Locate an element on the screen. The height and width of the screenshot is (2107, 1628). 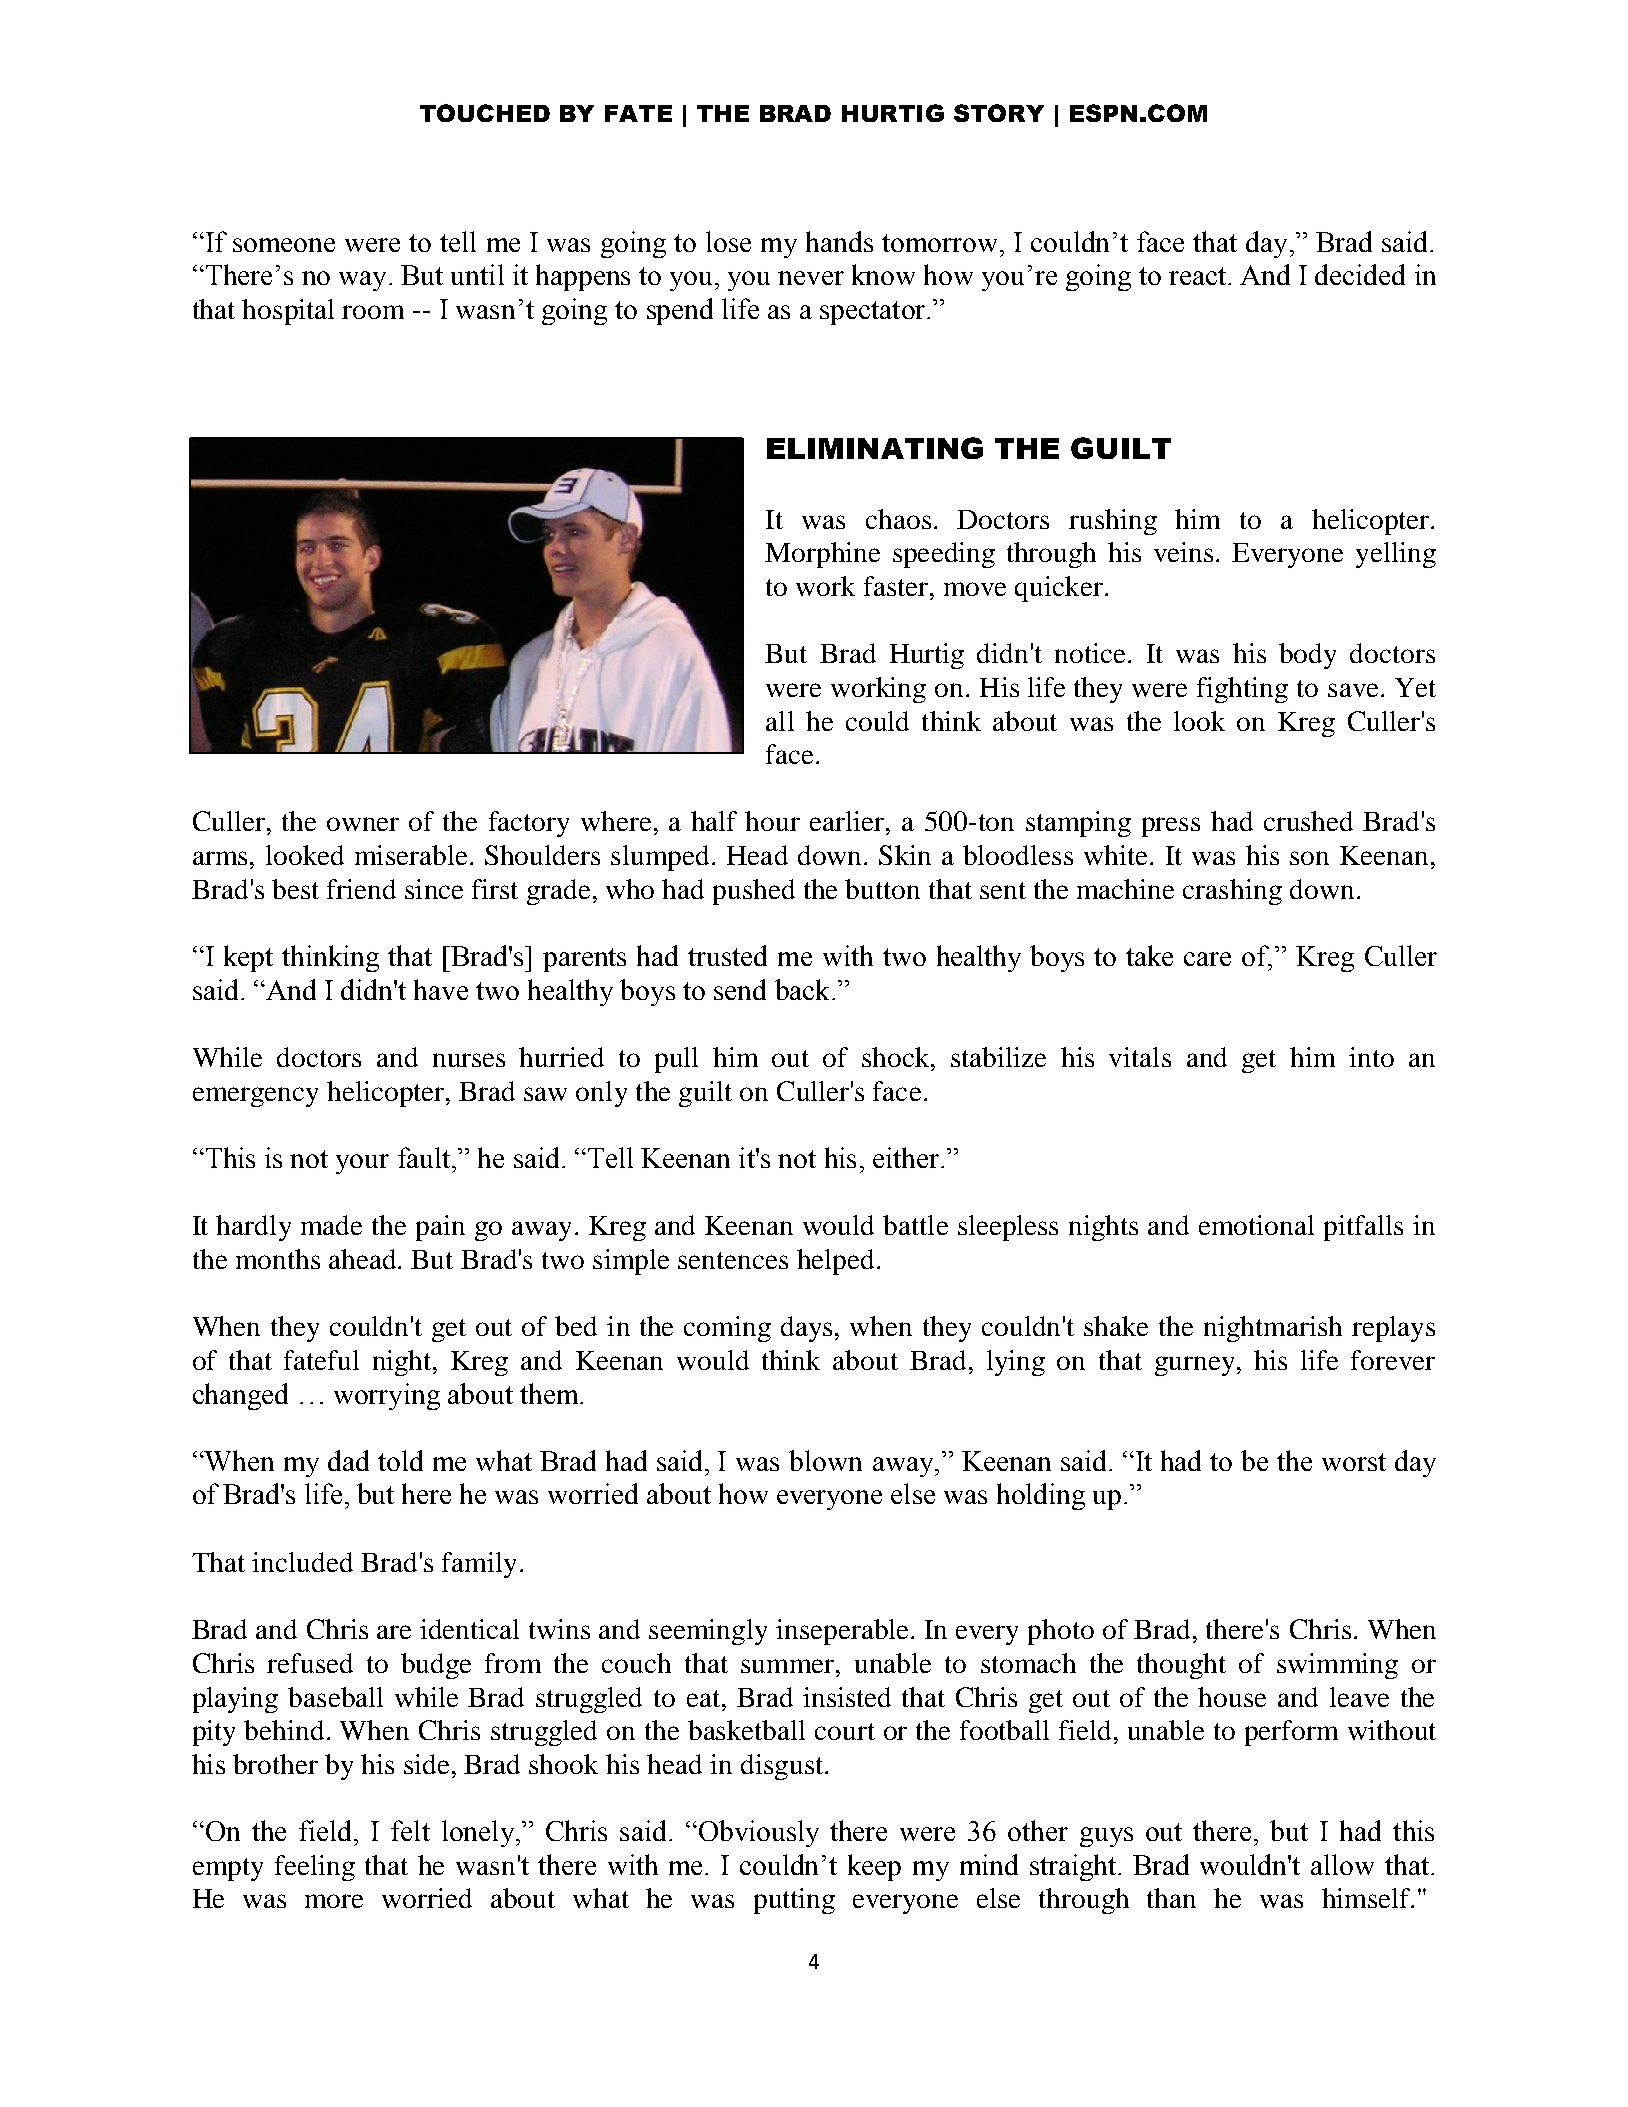
have is located at coordinates (441, 989).
